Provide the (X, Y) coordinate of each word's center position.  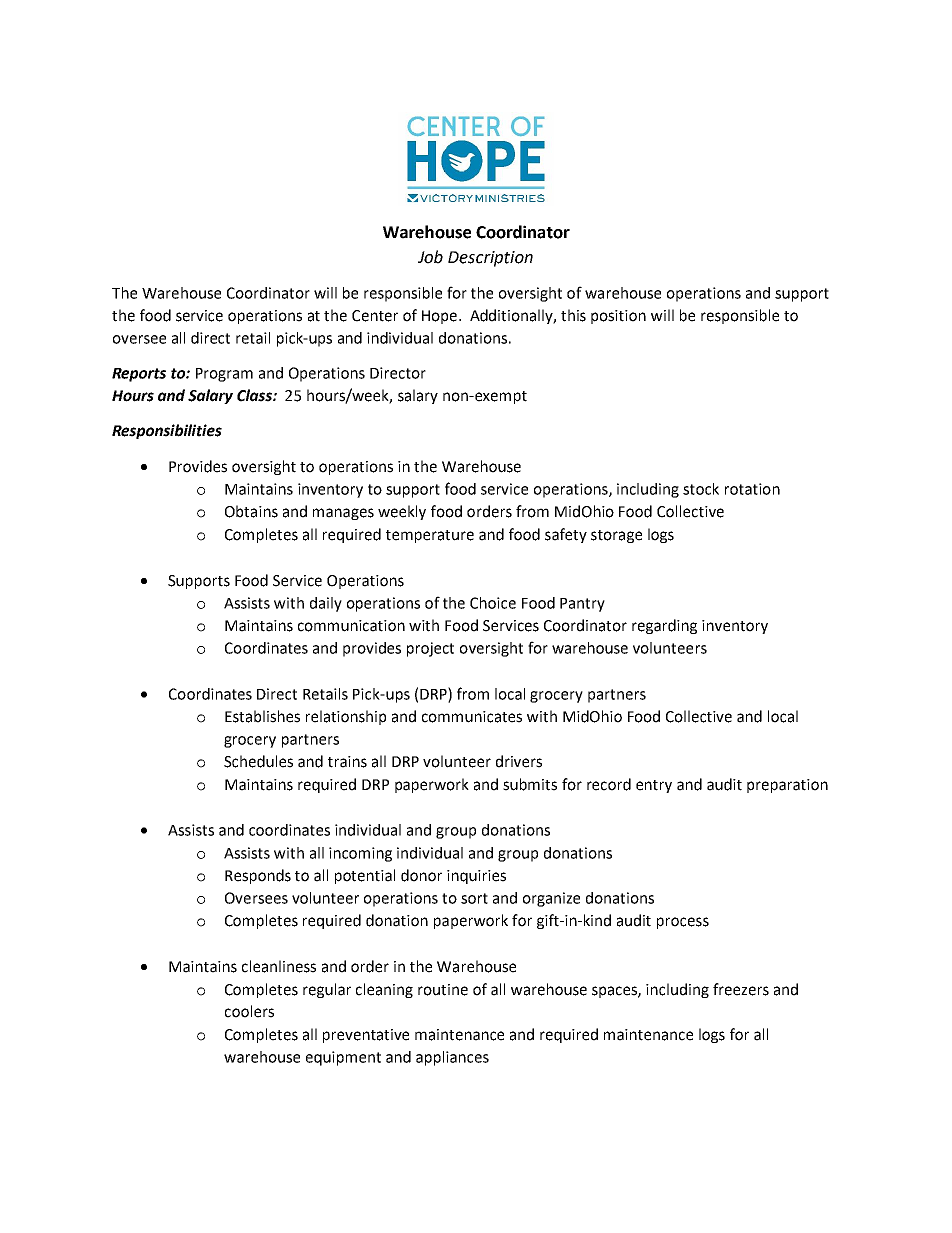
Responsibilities (167, 431)
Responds (258, 876)
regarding (664, 626)
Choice (493, 603)
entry (654, 786)
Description (490, 259)
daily (326, 604)
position (618, 317)
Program (224, 375)
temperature (430, 536)
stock (701, 489)
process (683, 923)
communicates (472, 717)
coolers (249, 1011)
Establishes (262, 716)
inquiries (476, 877)
